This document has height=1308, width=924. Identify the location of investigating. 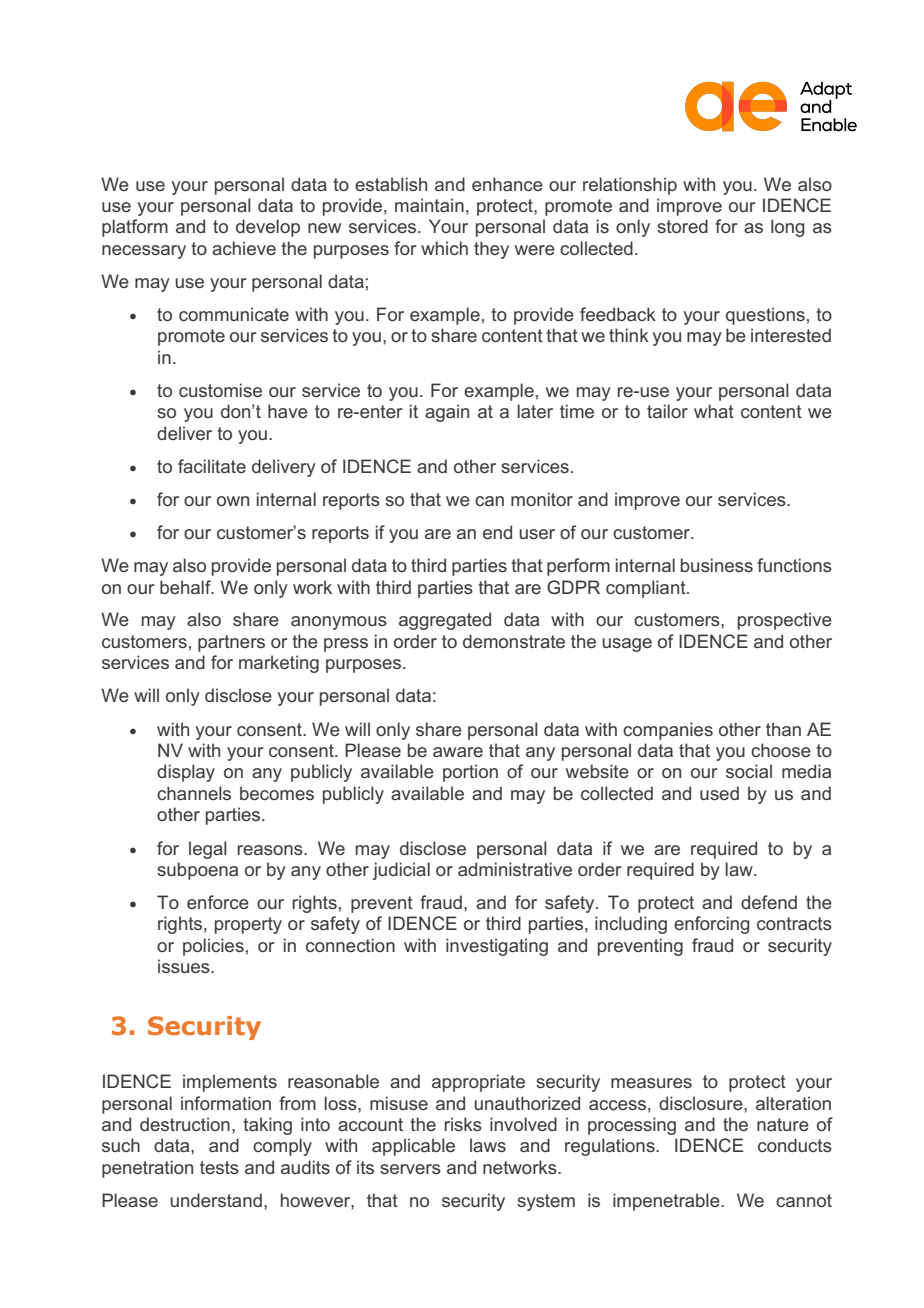
(497, 947).
